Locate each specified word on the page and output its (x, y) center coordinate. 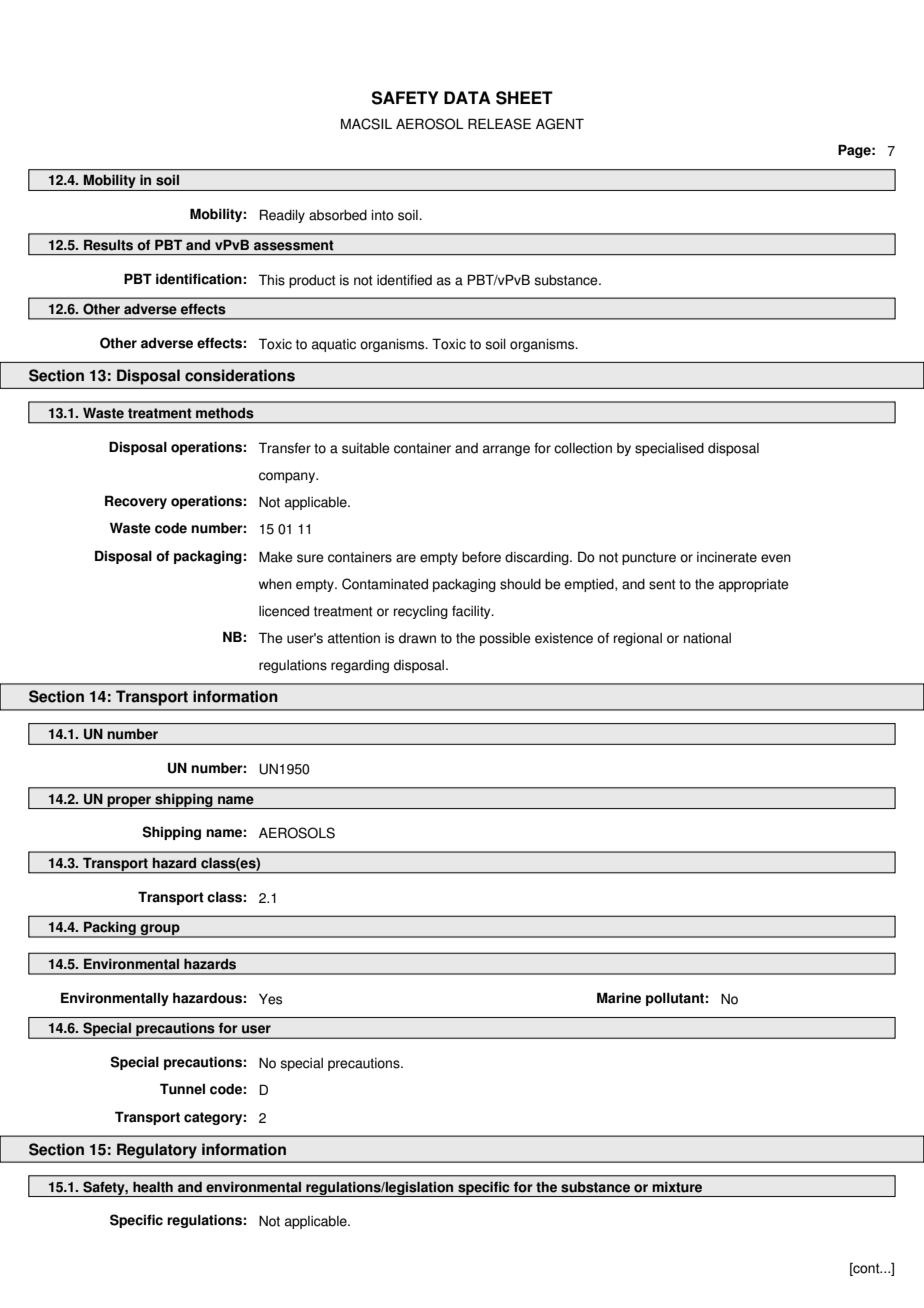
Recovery (136, 502)
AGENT (560, 124)
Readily (282, 216)
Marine (619, 998)
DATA (467, 97)
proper (129, 802)
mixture (677, 1187)
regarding (360, 666)
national (707, 638)
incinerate (727, 557)
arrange (506, 450)
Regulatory (157, 1151)
